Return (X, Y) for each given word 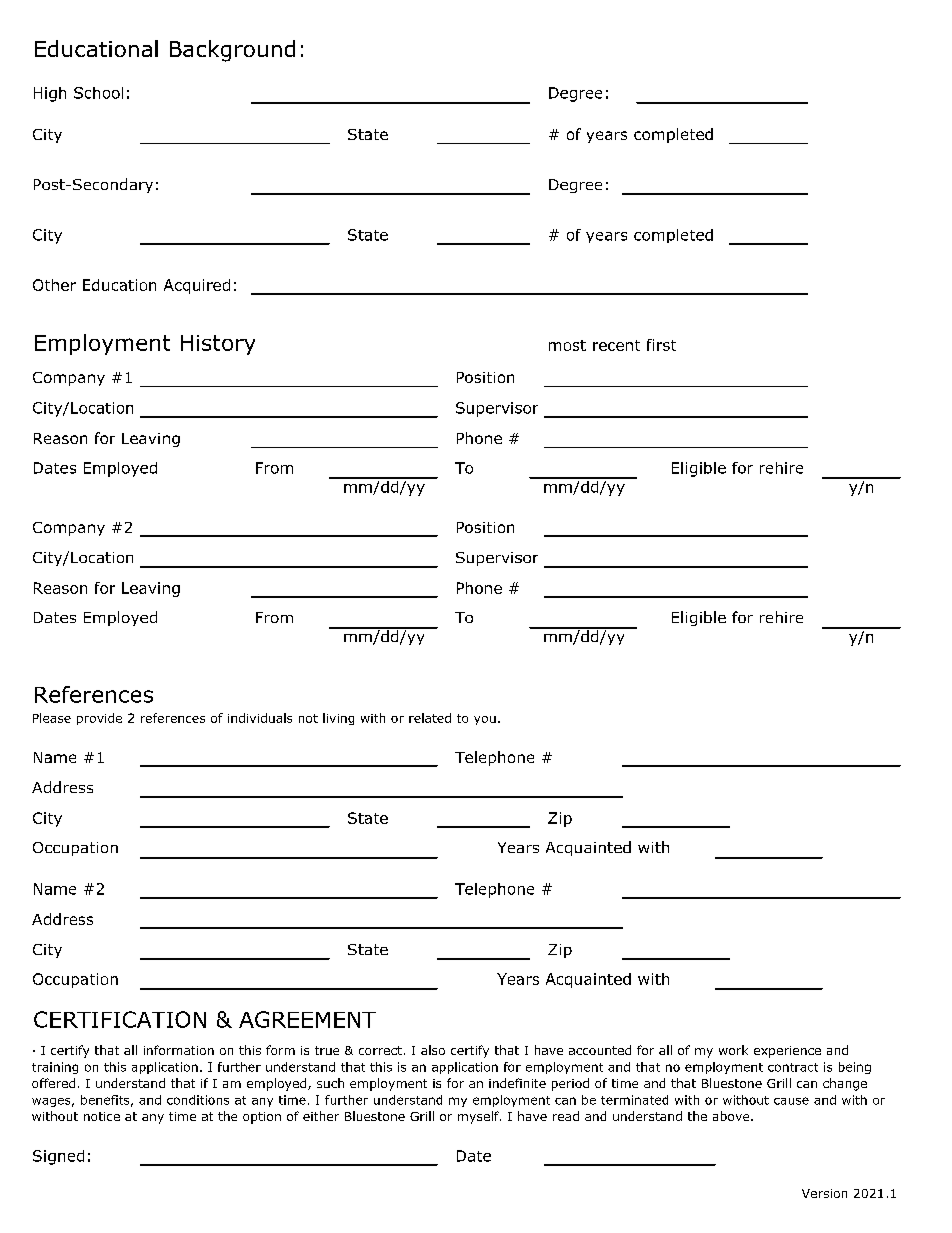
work (733, 1050)
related (430, 718)
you (485, 720)
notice (102, 1116)
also (433, 1050)
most (567, 345)
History (218, 345)
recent (616, 345)
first (661, 345)
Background (232, 51)
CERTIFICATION (120, 1019)
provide (99, 719)
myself (479, 1117)
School (98, 93)
